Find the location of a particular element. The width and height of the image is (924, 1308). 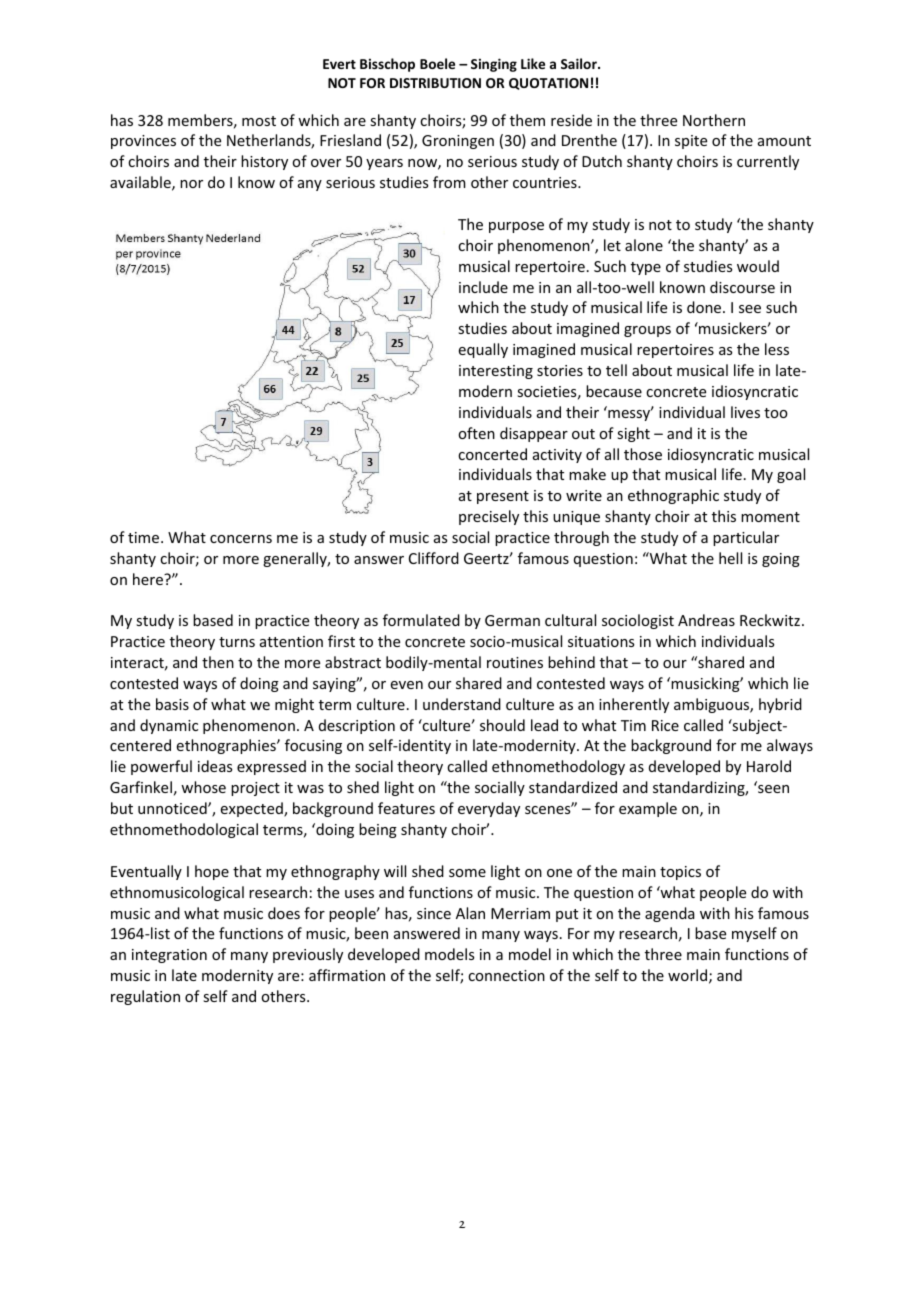

include is located at coordinates (483, 287).
